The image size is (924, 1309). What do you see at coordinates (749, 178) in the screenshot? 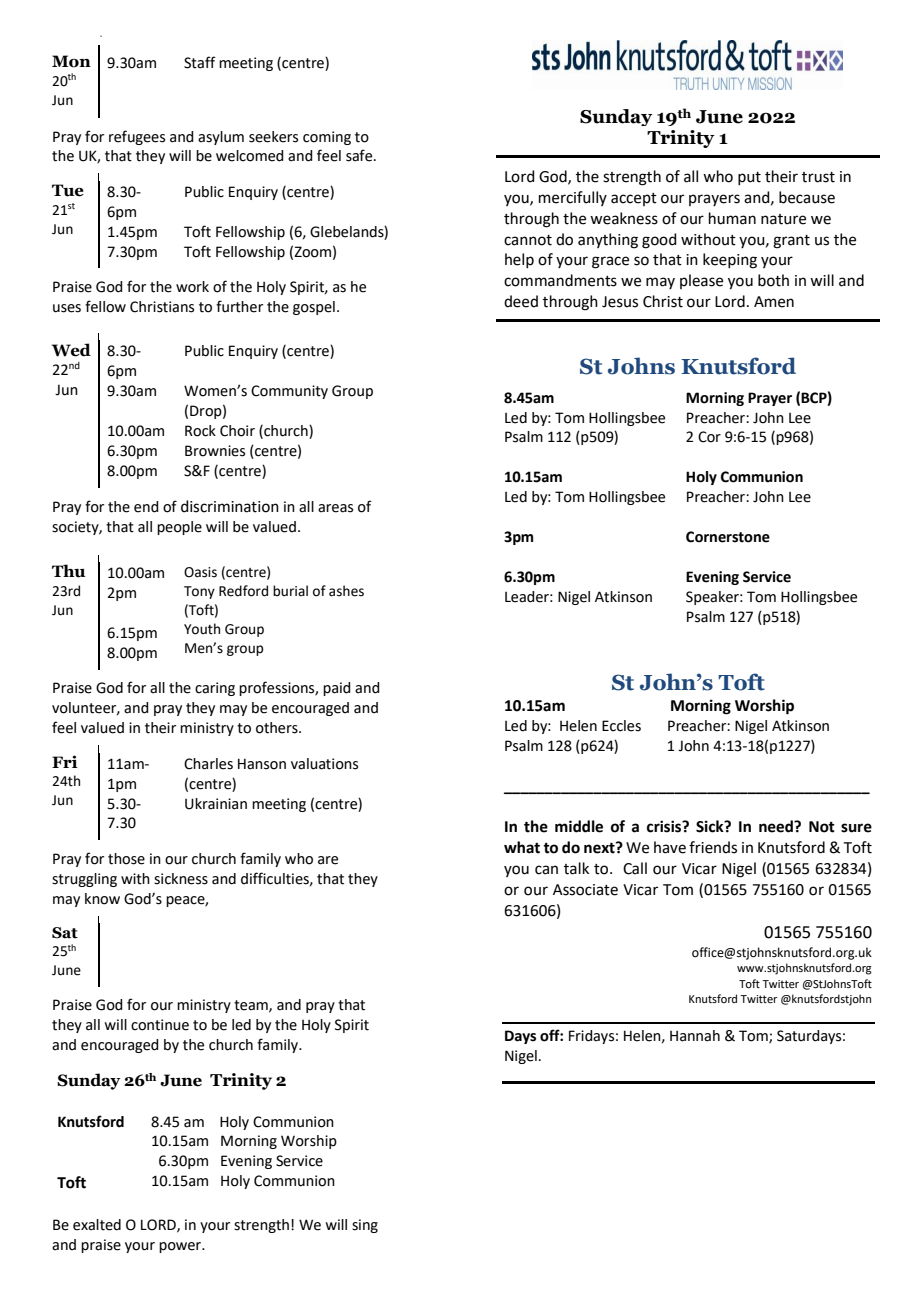
I see `put` at bounding box center [749, 178].
